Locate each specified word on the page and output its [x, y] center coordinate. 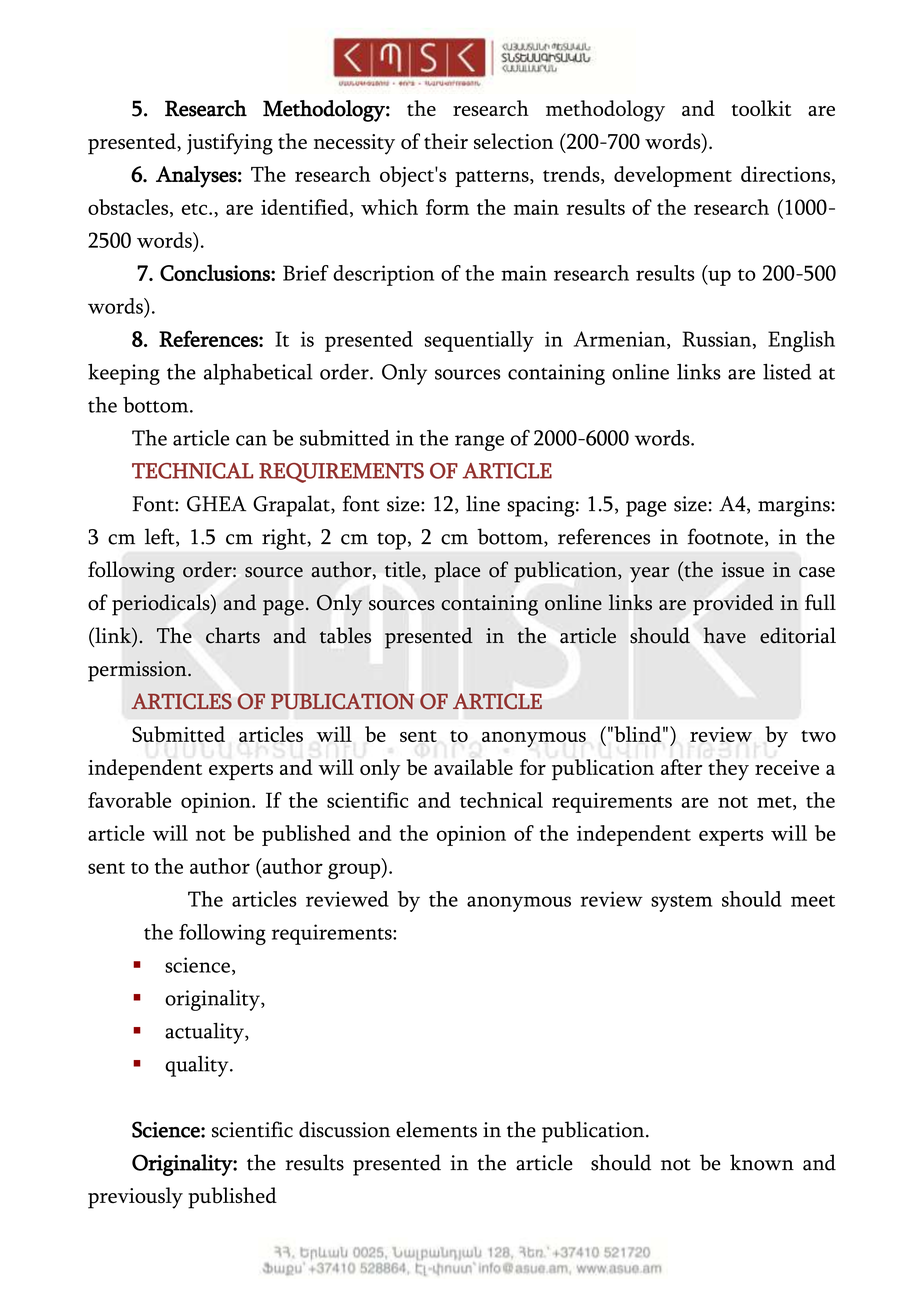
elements [436, 1129]
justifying [230, 144]
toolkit [761, 108]
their [446, 141]
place [457, 572]
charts [233, 635]
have [724, 635]
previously [135, 1198]
